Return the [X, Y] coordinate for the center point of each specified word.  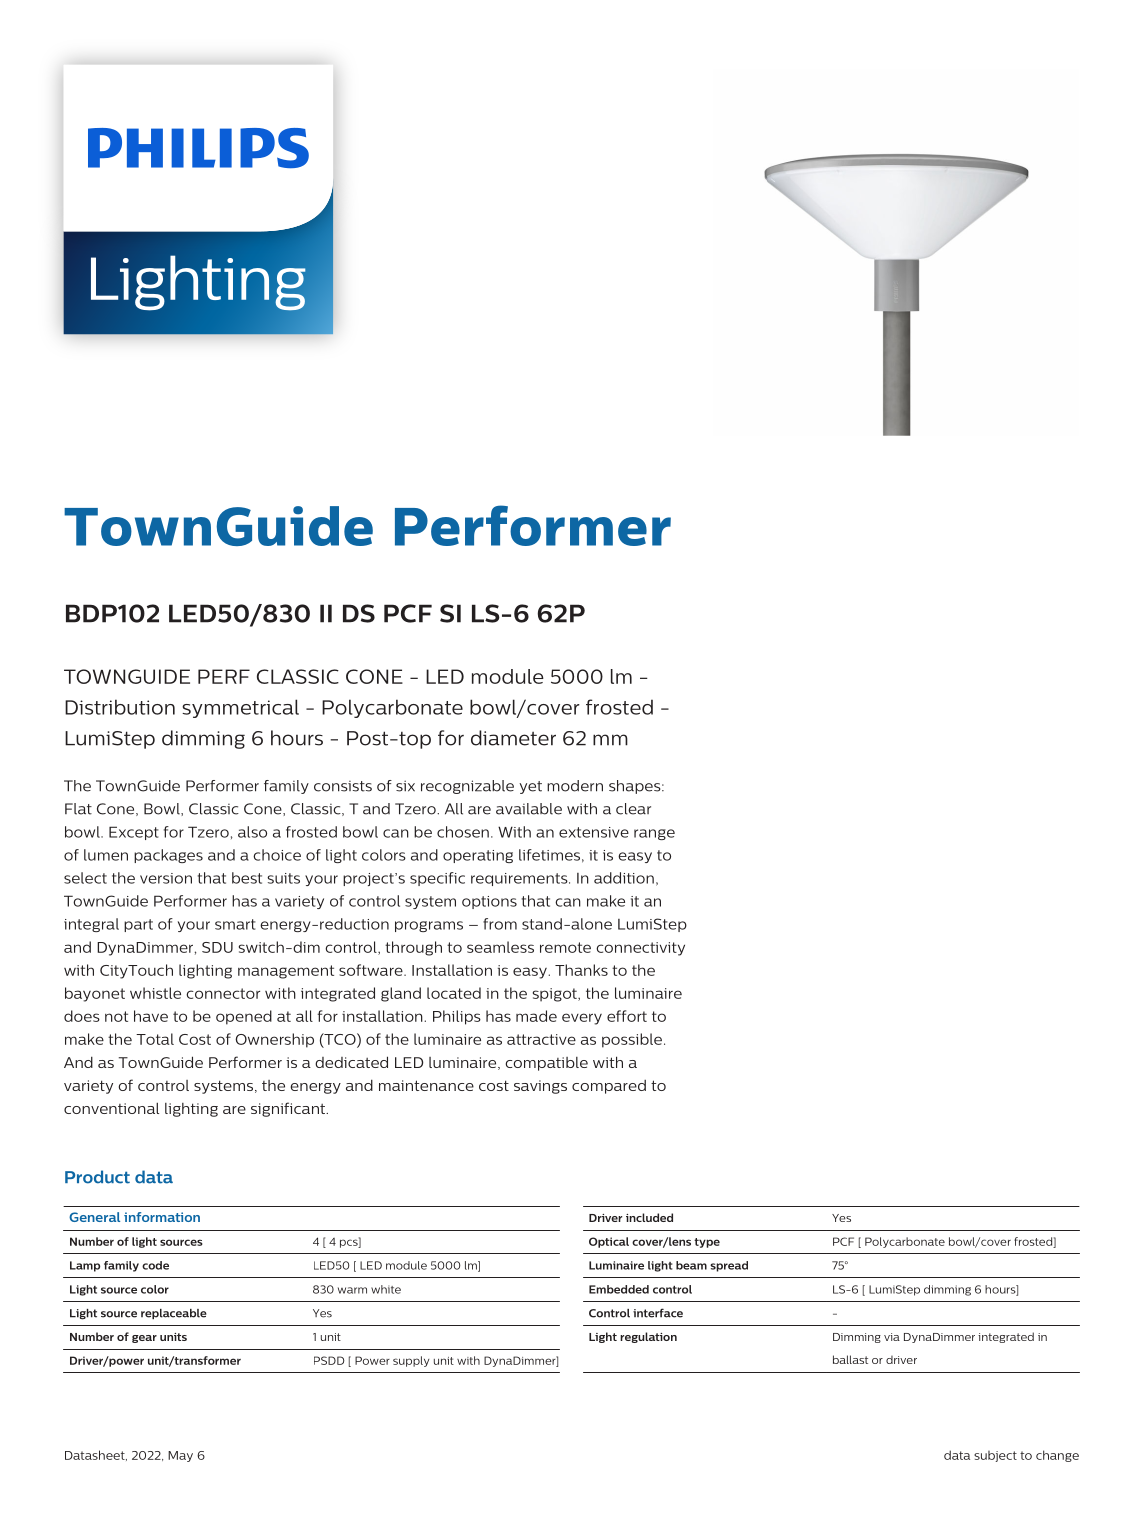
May [180, 1456]
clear [633, 809]
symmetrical [240, 708]
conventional [111, 1108]
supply [411, 1361]
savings [540, 1087]
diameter [513, 738]
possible [632, 1040]
